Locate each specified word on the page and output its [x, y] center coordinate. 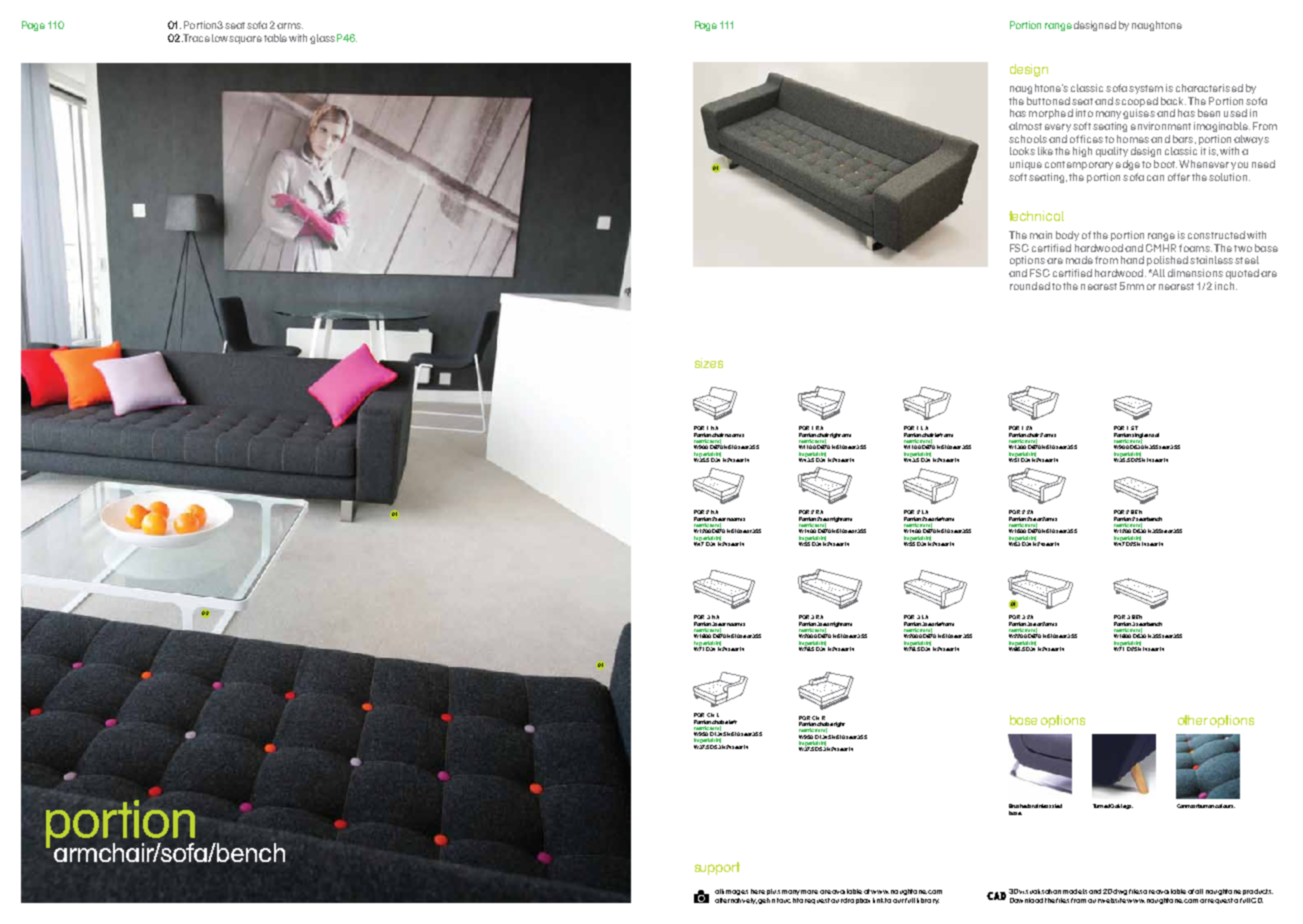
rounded [1030, 286]
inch [1226, 286]
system [1146, 89]
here [758, 891]
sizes [709, 363]
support [717, 868]
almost [1025, 126]
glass [322, 39]
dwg [1120, 892]
